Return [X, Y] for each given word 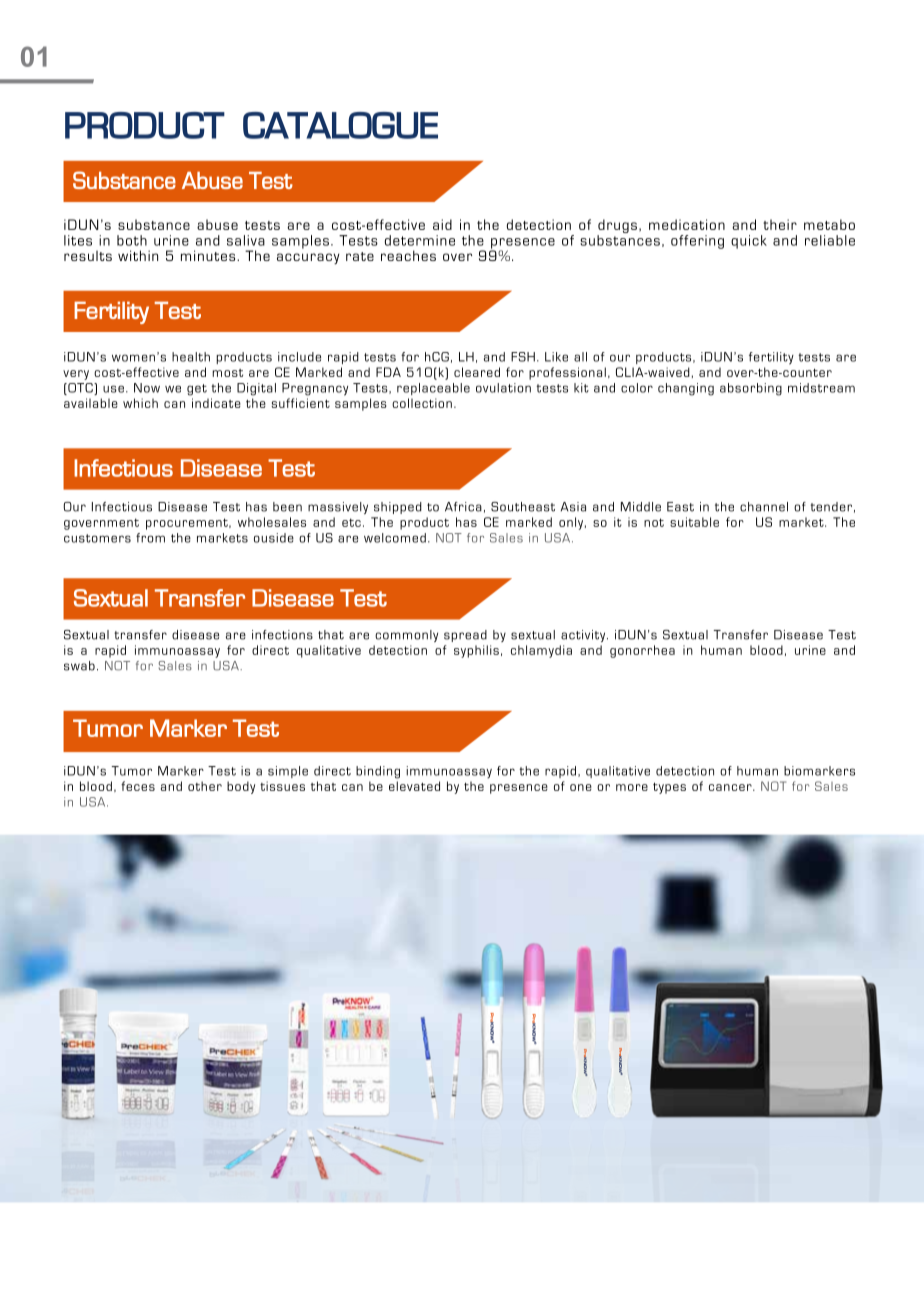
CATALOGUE [340, 125]
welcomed [395, 538]
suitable [694, 522]
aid [442, 224]
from [150, 538]
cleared [477, 372]
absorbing [751, 389]
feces [138, 786]
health [191, 357]
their [780, 224]
